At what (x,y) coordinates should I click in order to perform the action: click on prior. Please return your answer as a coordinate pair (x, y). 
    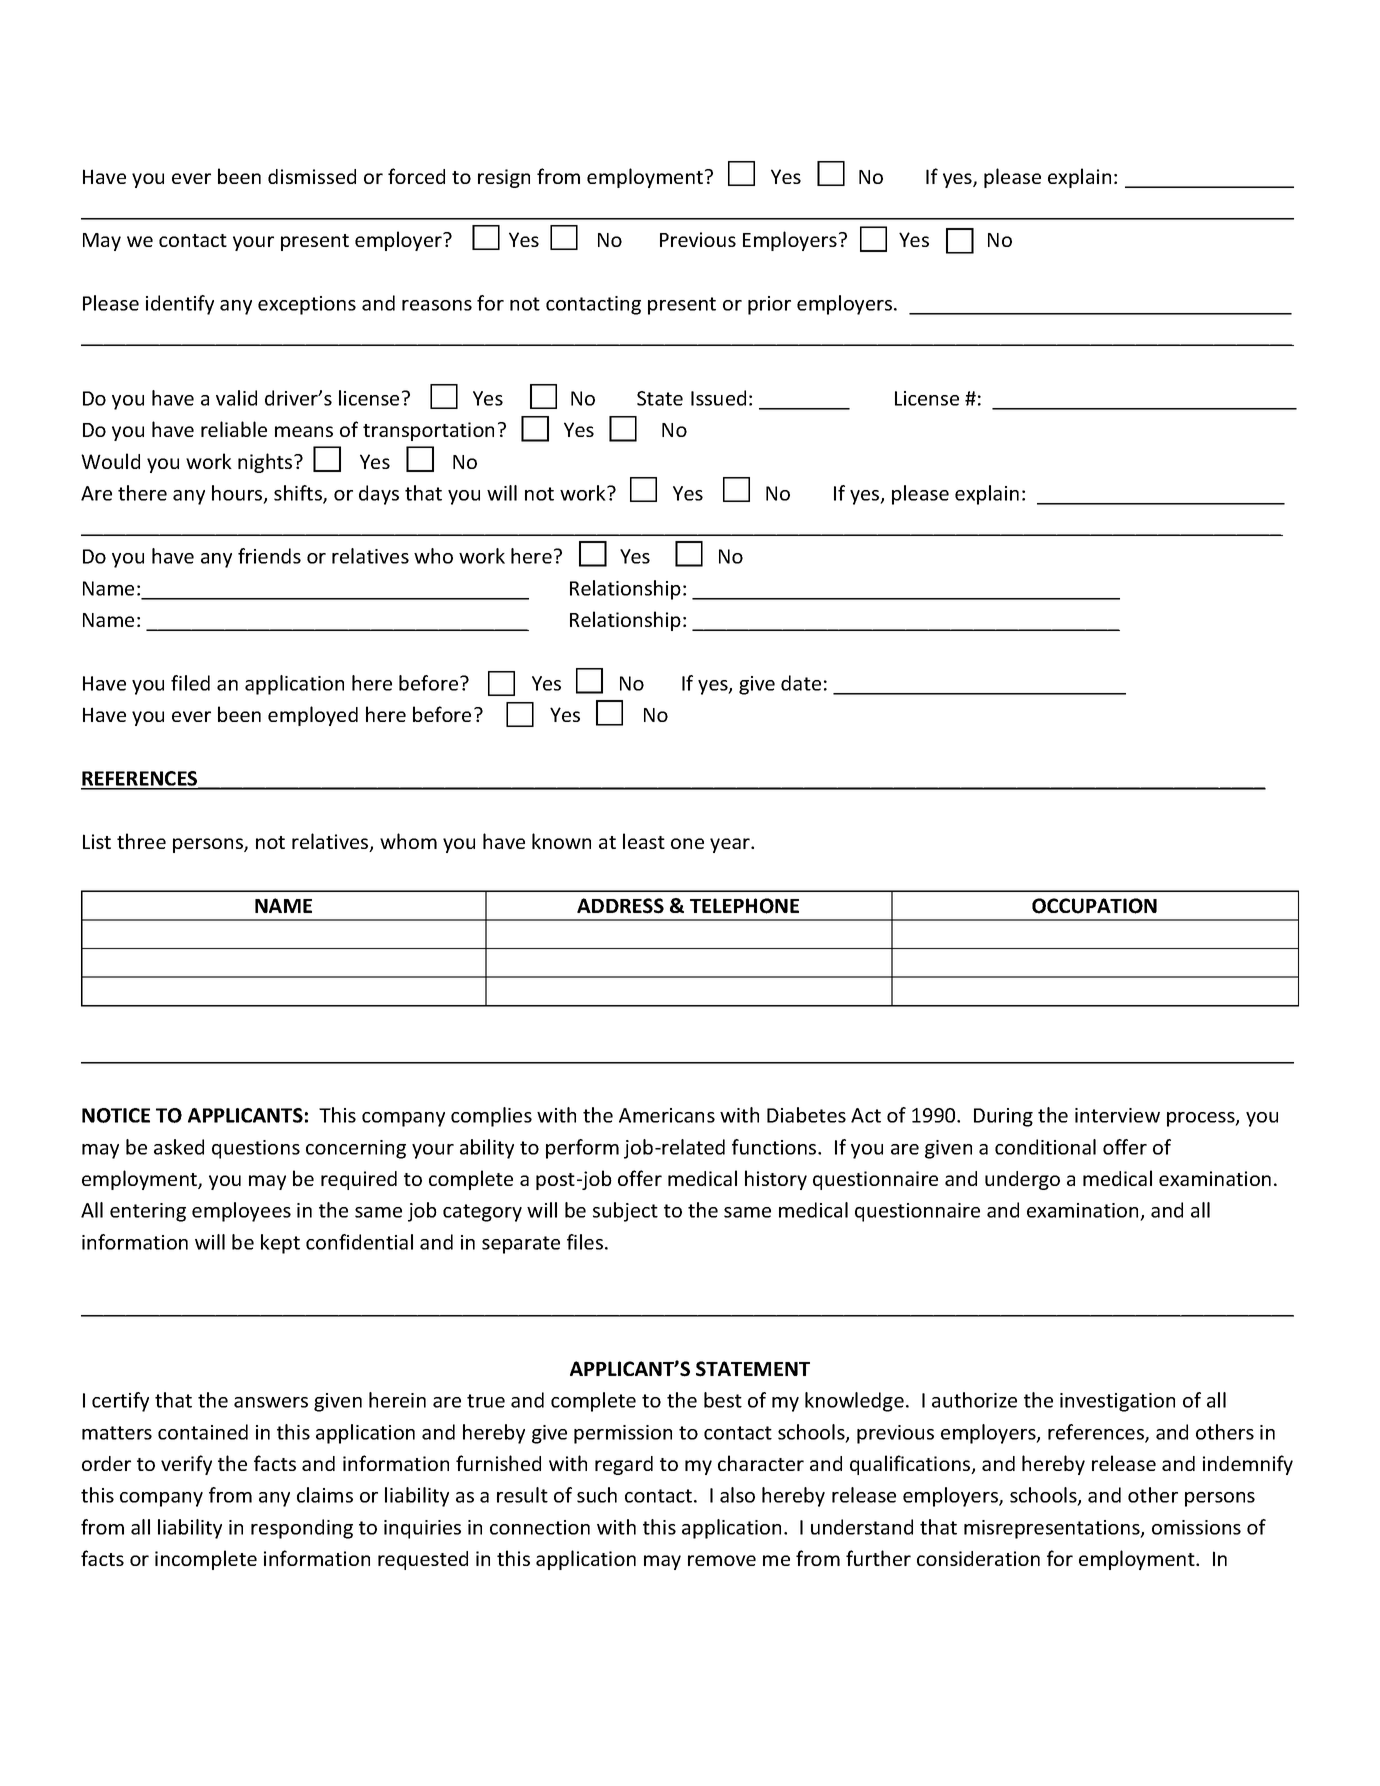
    Looking at the image, I should click on (769, 305).
